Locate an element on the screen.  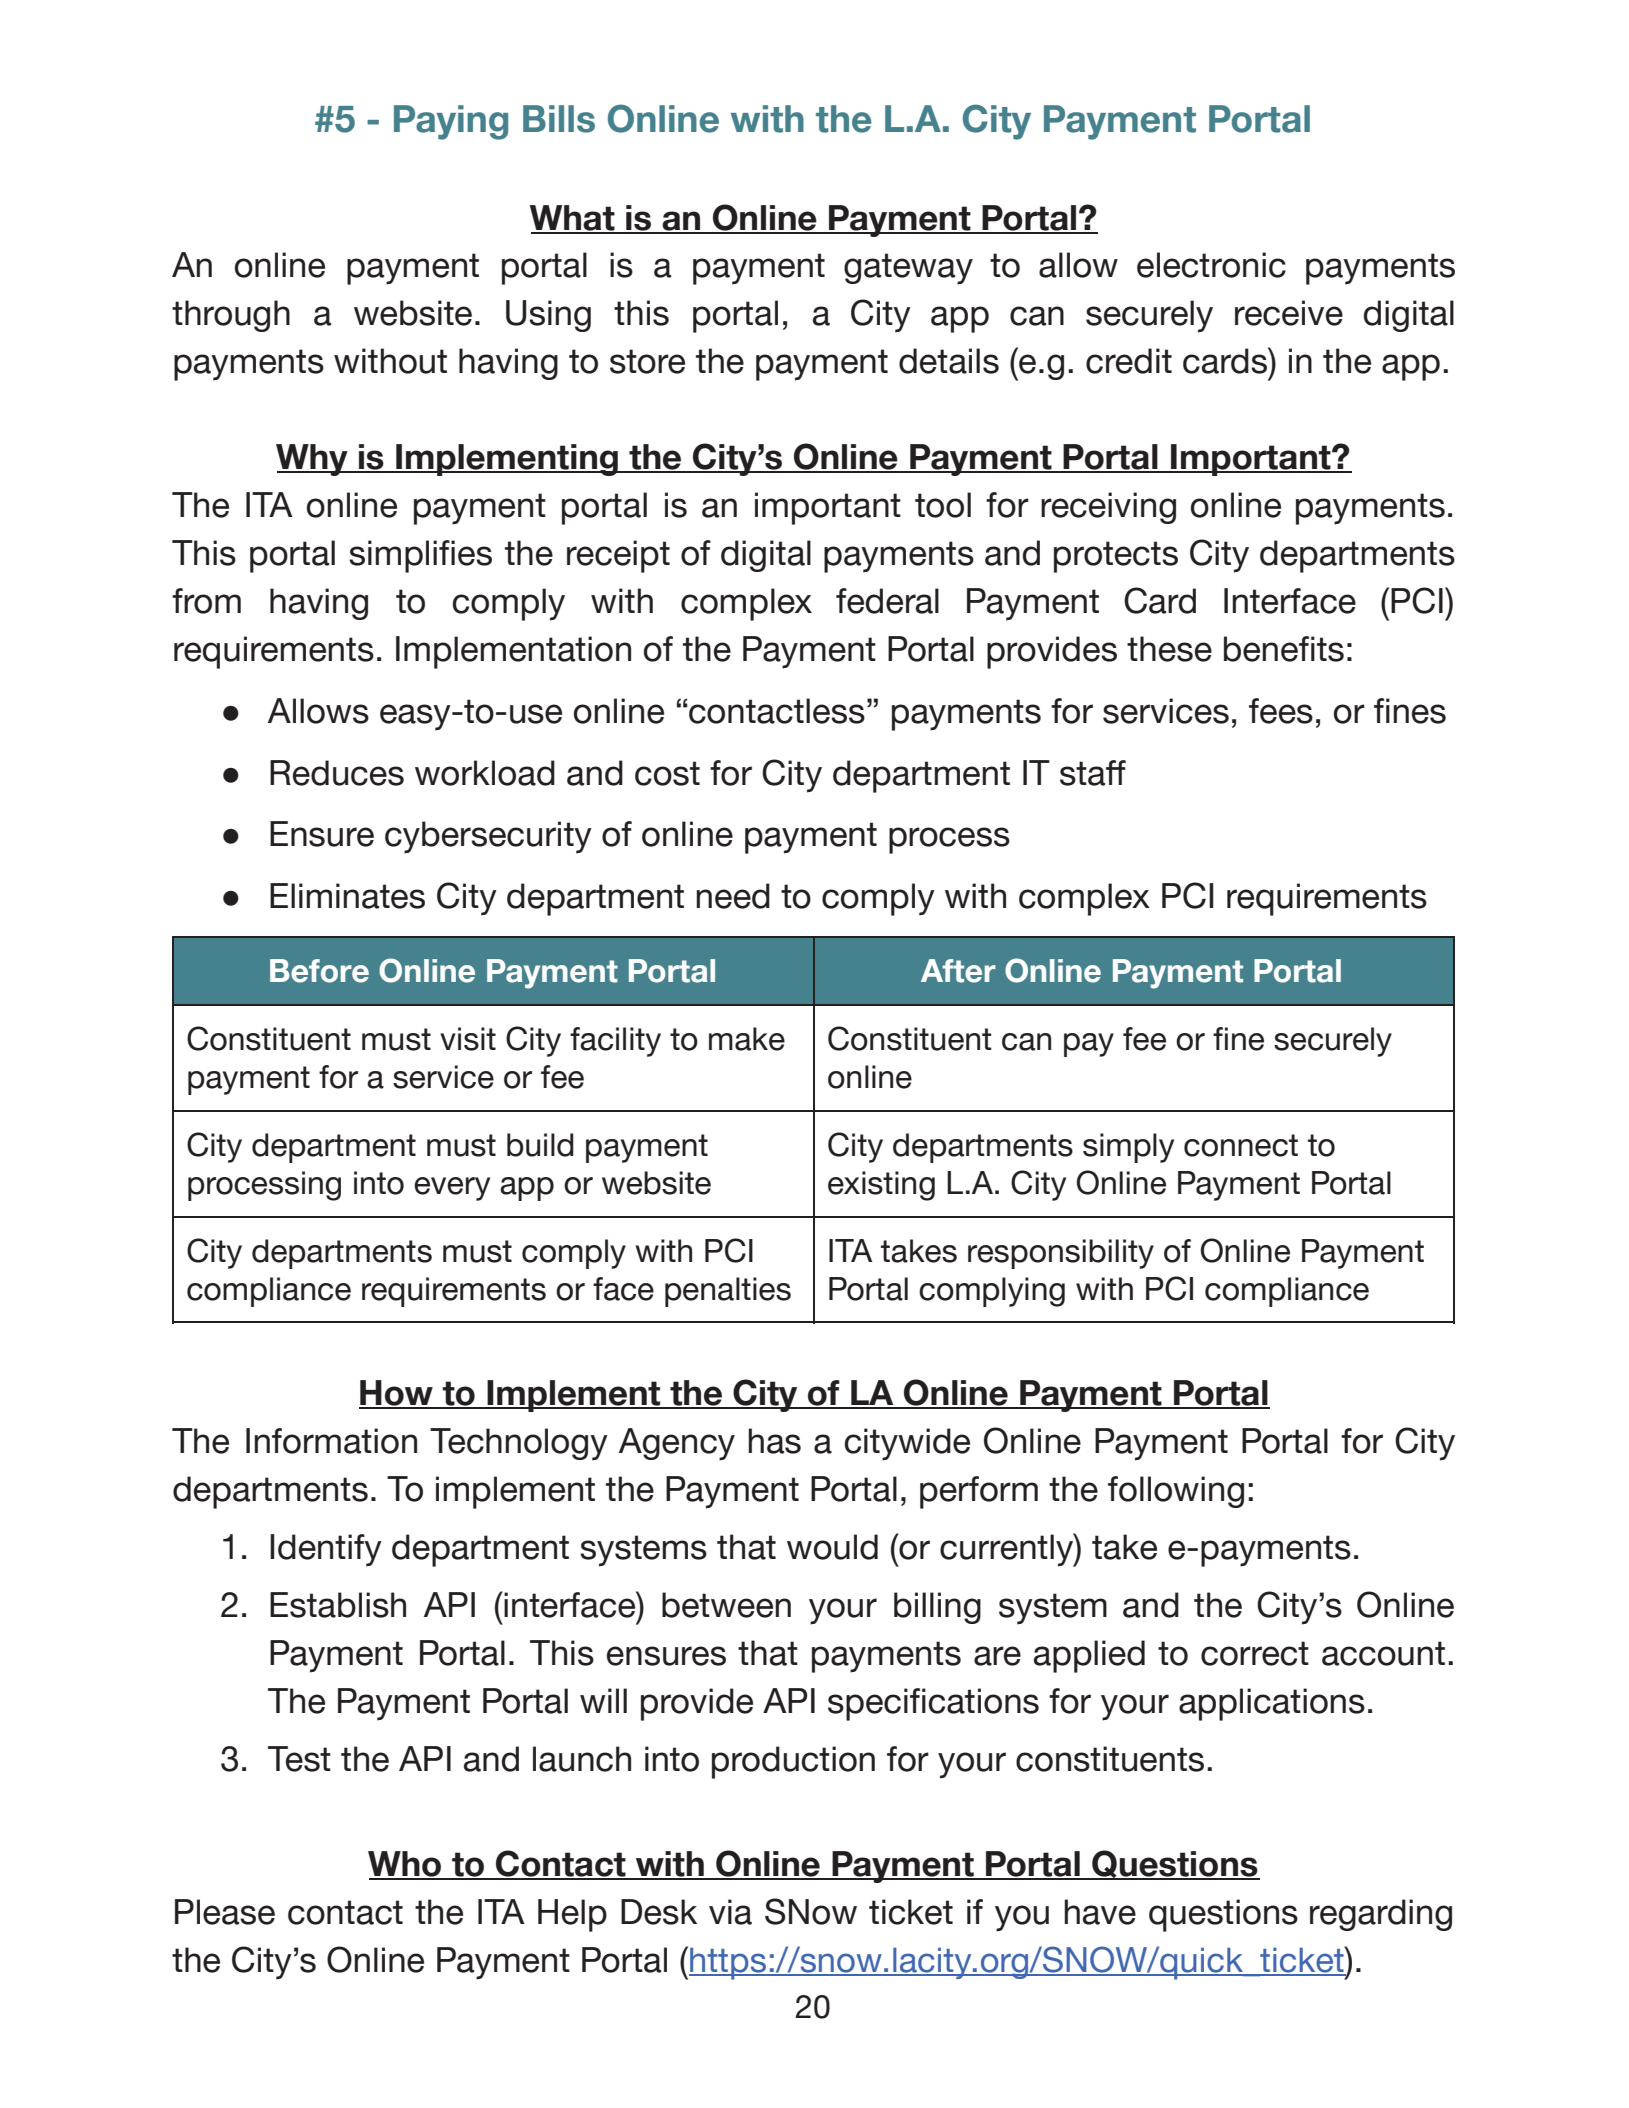
Why is located at coordinates (313, 460).
